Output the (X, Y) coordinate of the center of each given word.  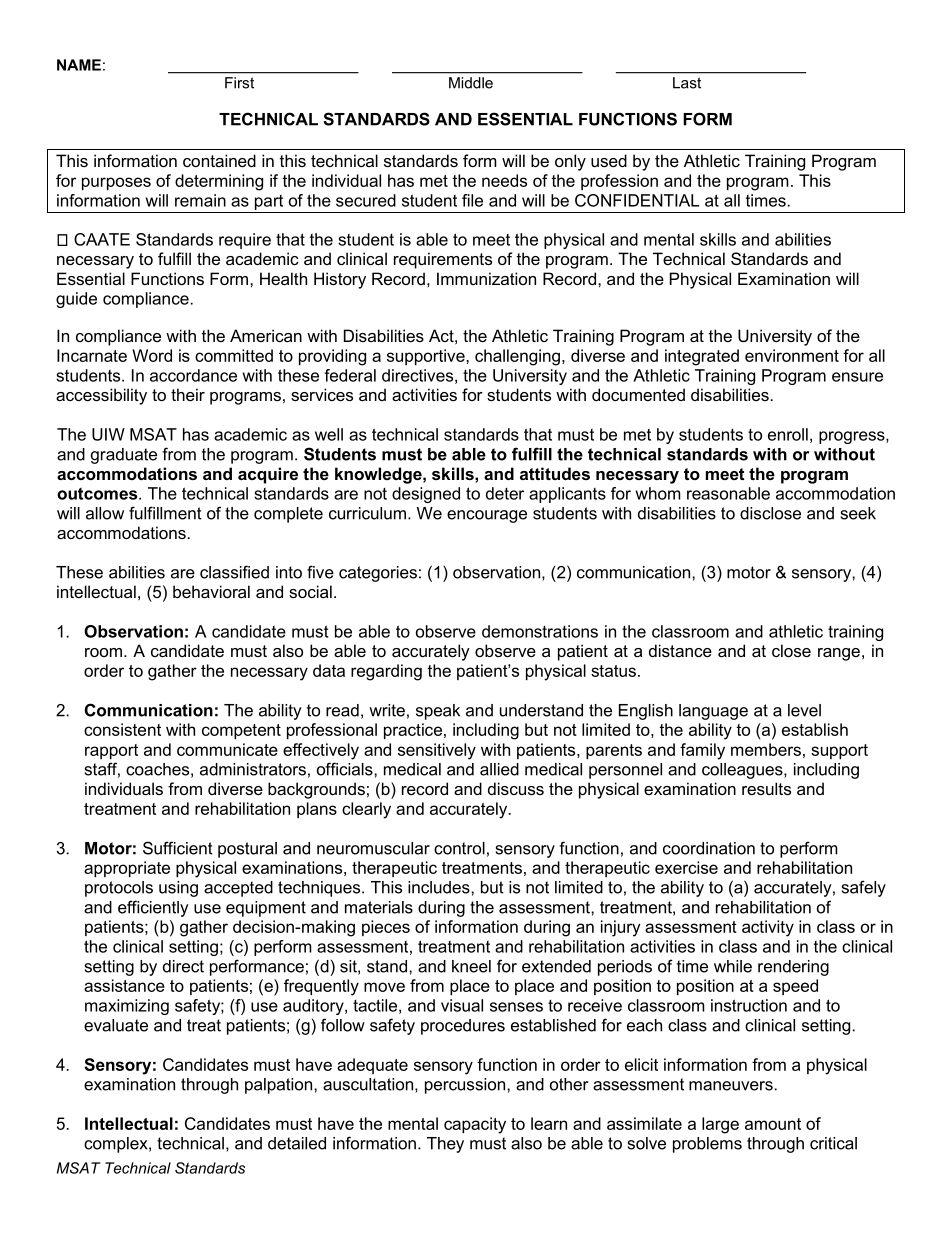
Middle (471, 83)
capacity (475, 1125)
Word (152, 355)
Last (687, 83)
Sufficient (178, 848)
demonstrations (540, 631)
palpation (280, 1086)
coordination (709, 848)
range (839, 654)
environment (792, 355)
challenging (517, 357)
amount (773, 1124)
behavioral (211, 591)
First (239, 83)
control (459, 848)
